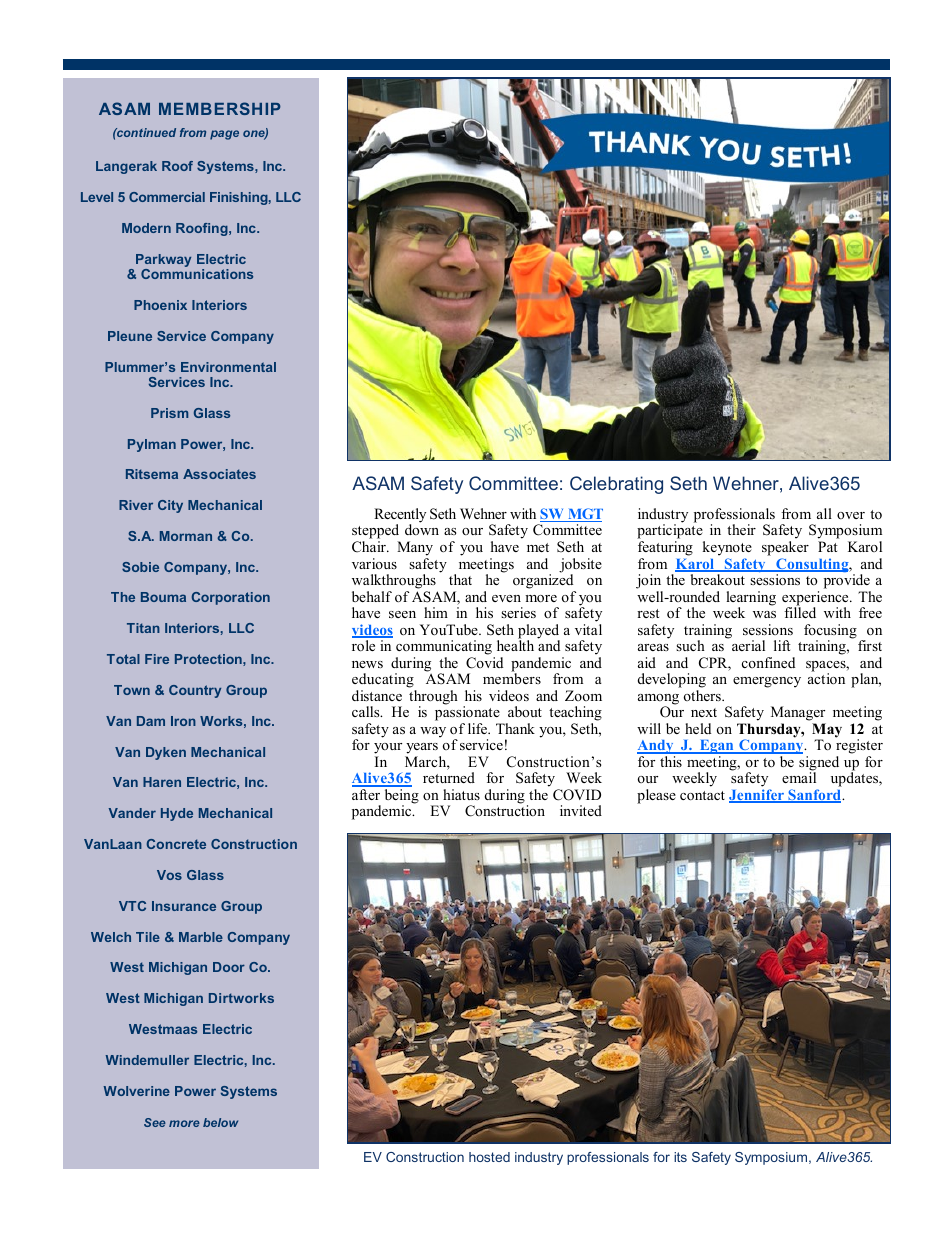  What do you see at coordinates (167, 197) in the screenshot?
I see `Commercial` at bounding box center [167, 197].
